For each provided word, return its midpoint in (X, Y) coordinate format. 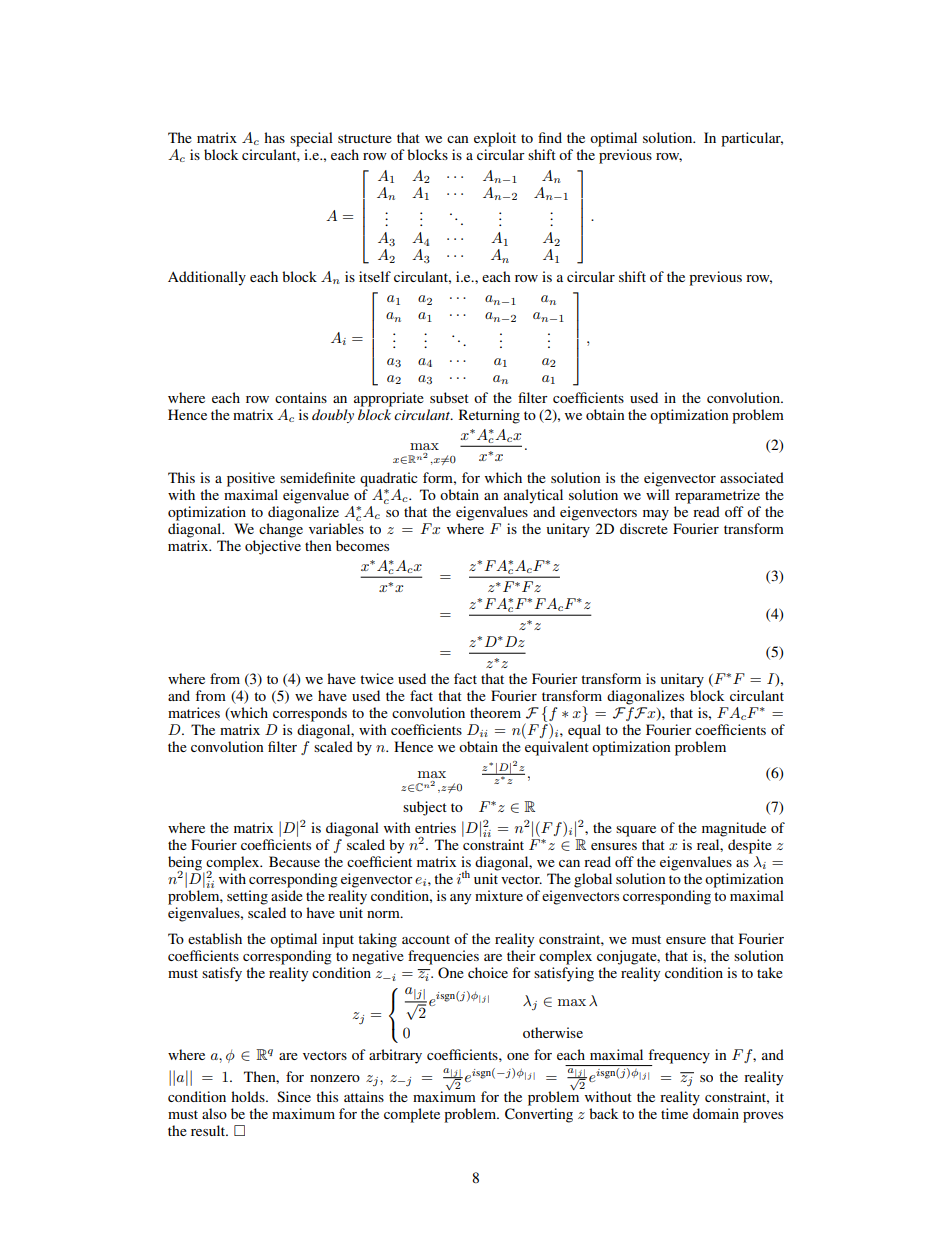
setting (247, 897)
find (550, 137)
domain (716, 1113)
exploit (495, 139)
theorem (495, 712)
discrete (644, 528)
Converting (539, 1115)
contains (301, 397)
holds (249, 1096)
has (274, 137)
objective (273, 547)
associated (752, 477)
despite (750, 846)
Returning (489, 416)
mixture (499, 895)
